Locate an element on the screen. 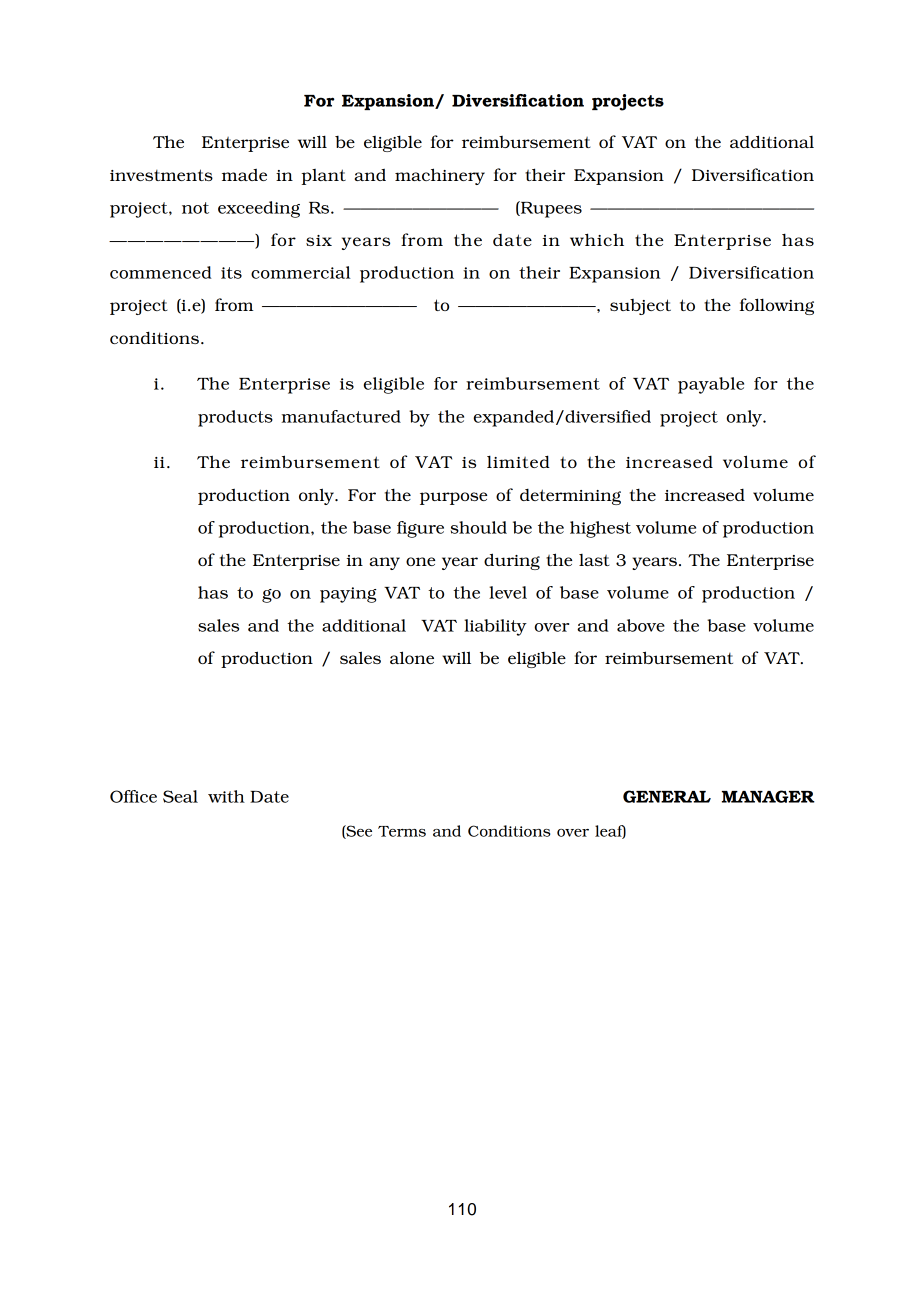 This screenshot has width=924, height=1308. not is located at coordinates (195, 208).
